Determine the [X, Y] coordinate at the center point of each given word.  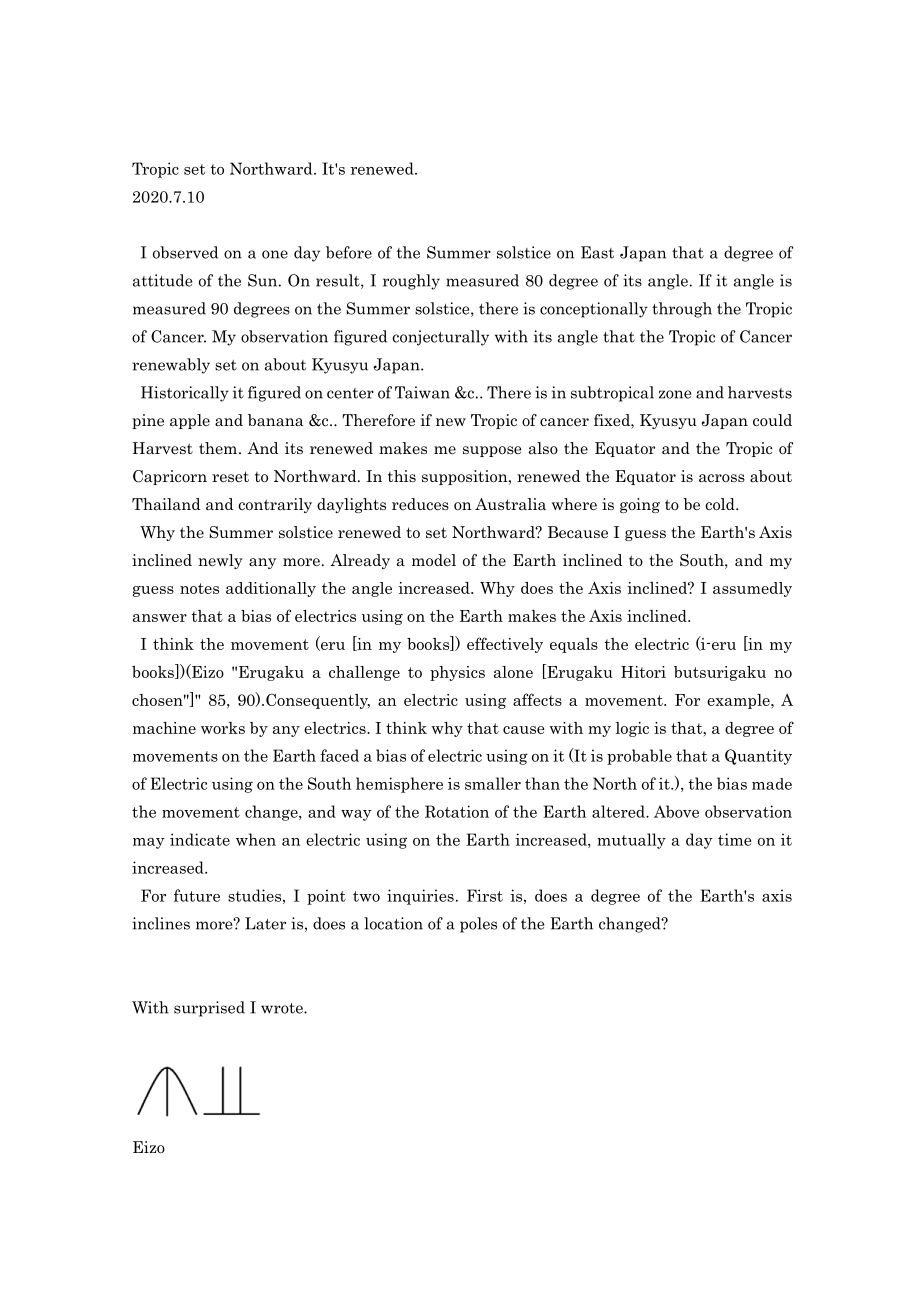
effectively [505, 645]
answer [160, 618]
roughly [411, 282]
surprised [209, 1009]
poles [478, 925]
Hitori [643, 672]
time [735, 839]
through [682, 310]
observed [185, 252]
